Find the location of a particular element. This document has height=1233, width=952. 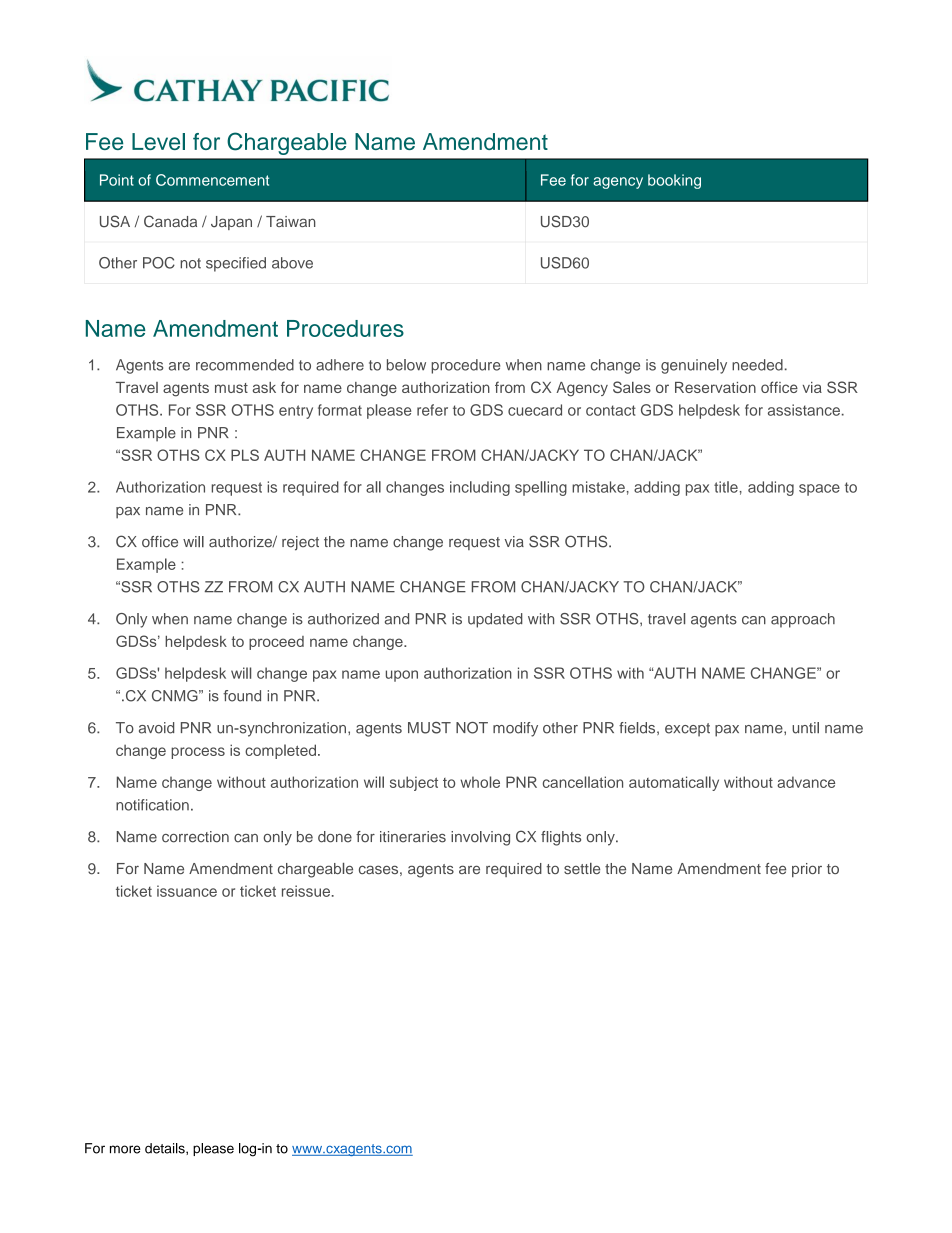

more is located at coordinates (125, 1149).
